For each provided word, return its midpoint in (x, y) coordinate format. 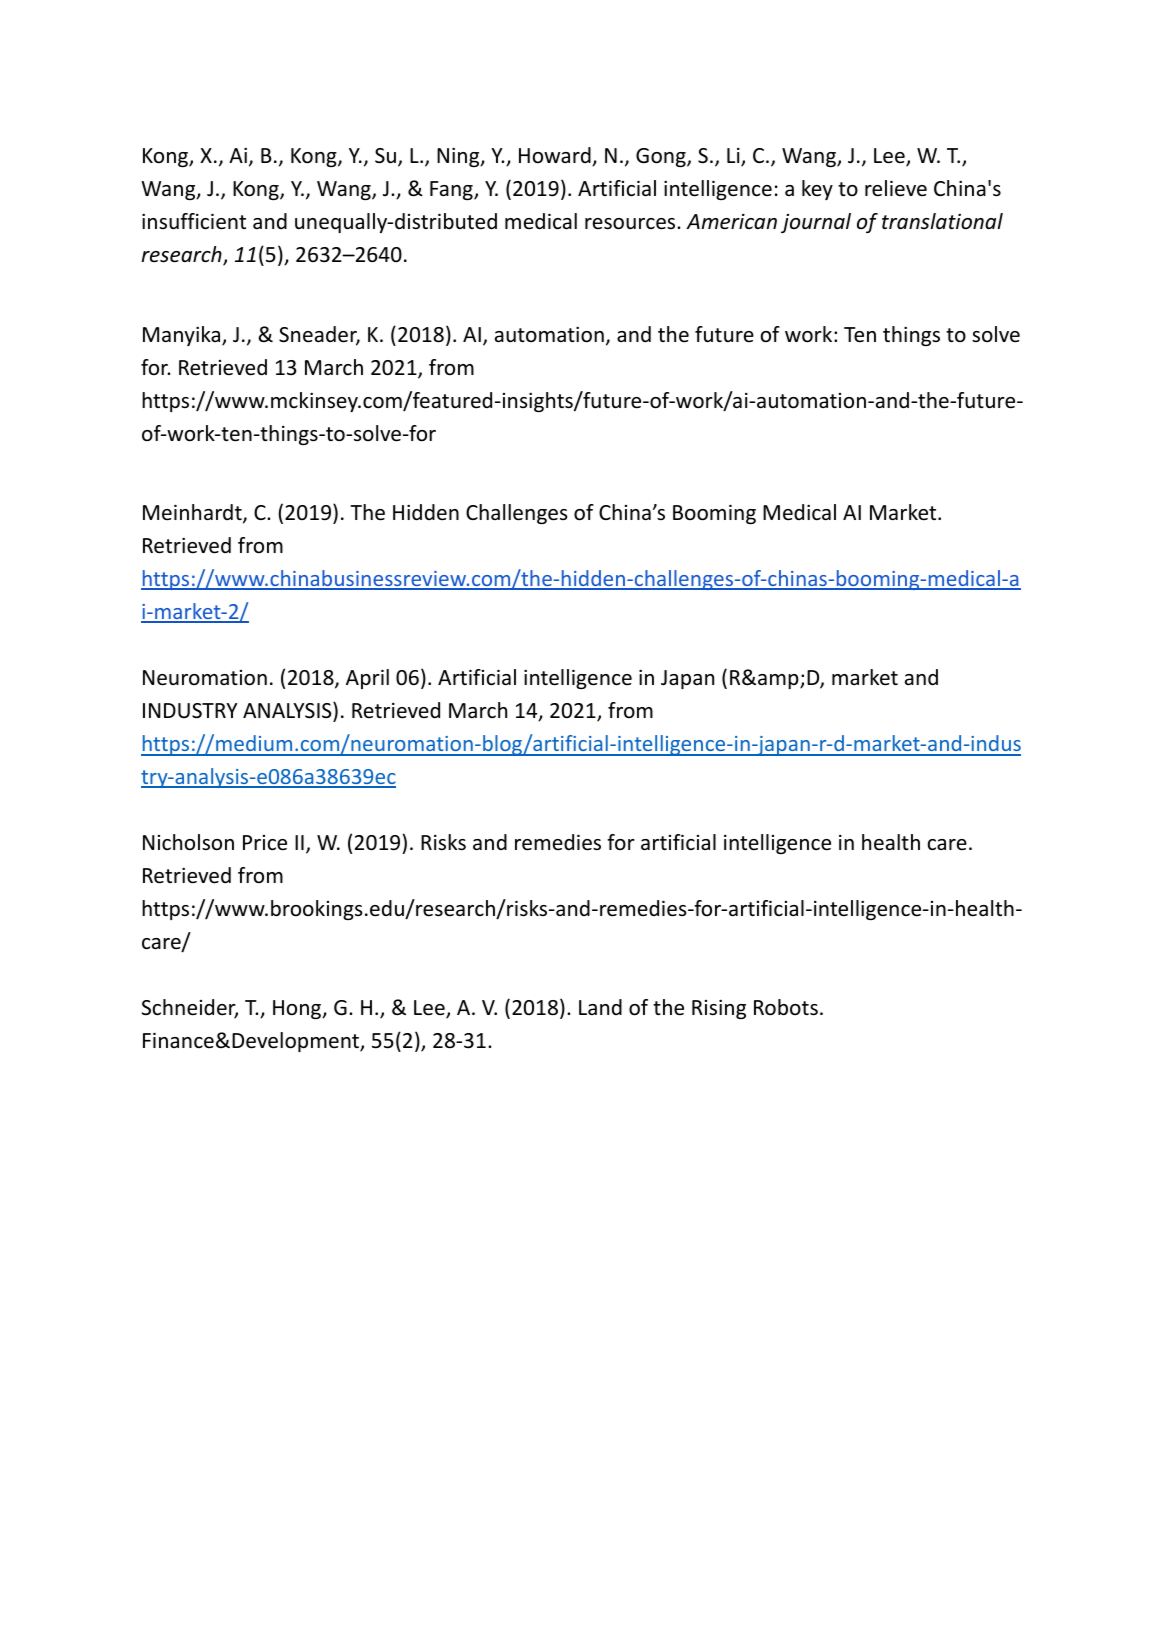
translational (942, 221)
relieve (896, 188)
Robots (786, 1007)
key (817, 190)
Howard (556, 156)
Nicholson (188, 842)
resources (631, 224)
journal (816, 223)
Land (600, 1007)
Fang (452, 190)
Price (265, 843)
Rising (719, 1009)
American (731, 221)
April (367, 679)
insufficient (194, 221)
